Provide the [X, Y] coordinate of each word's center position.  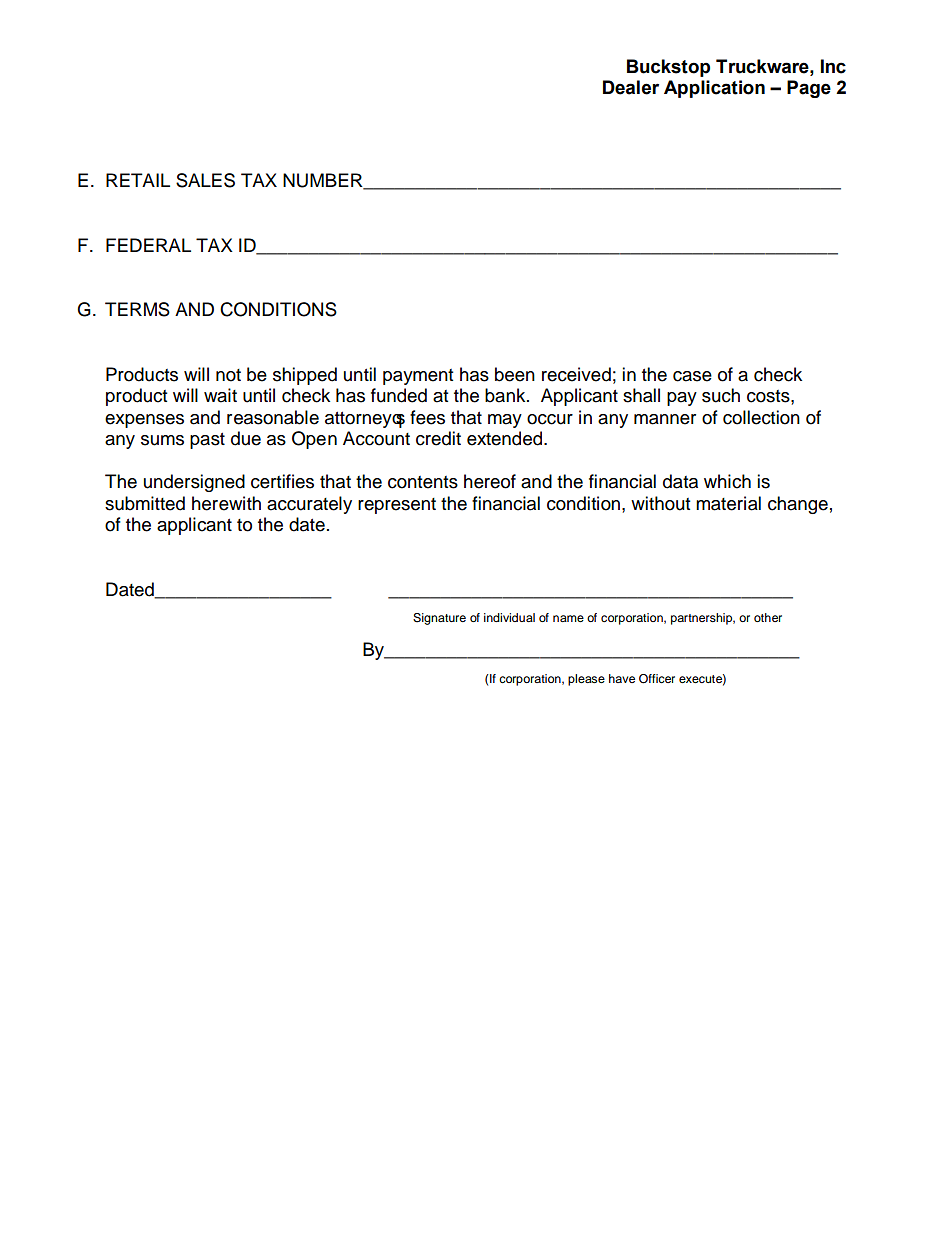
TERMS [137, 309]
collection [761, 417]
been [515, 374]
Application [714, 89]
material [728, 503]
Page [809, 89]
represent [397, 506]
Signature [439, 619]
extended [504, 438]
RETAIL [138, 180]
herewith [226, 503]
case [692, 376]
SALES [205, 180]
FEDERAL [148, 245]
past [207, 441]
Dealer [631, 87]
